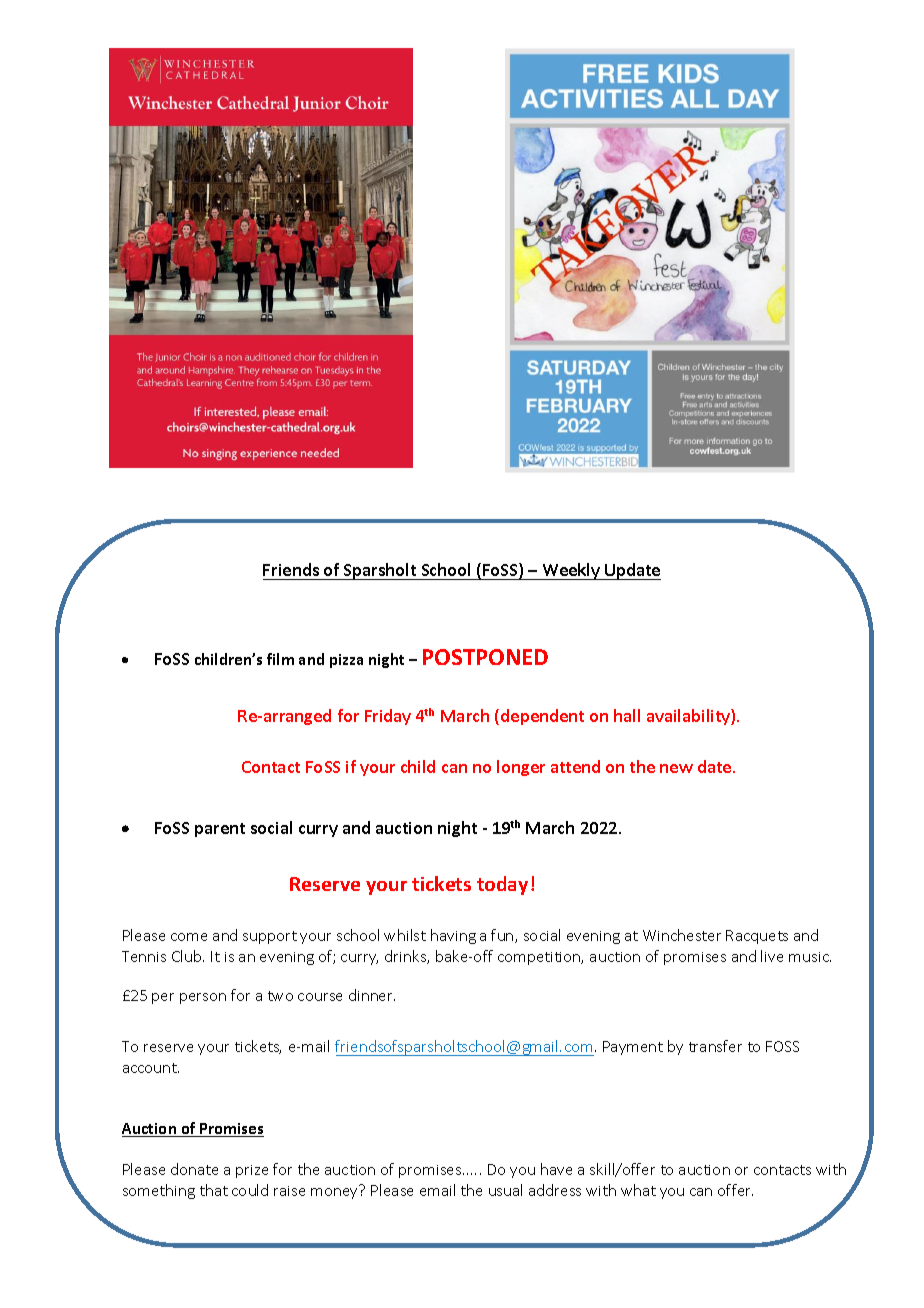 The image size is (924, 1308). Describe the element at coordinates (715, 1046) in the screenshot. I see `transfer` at that location.
